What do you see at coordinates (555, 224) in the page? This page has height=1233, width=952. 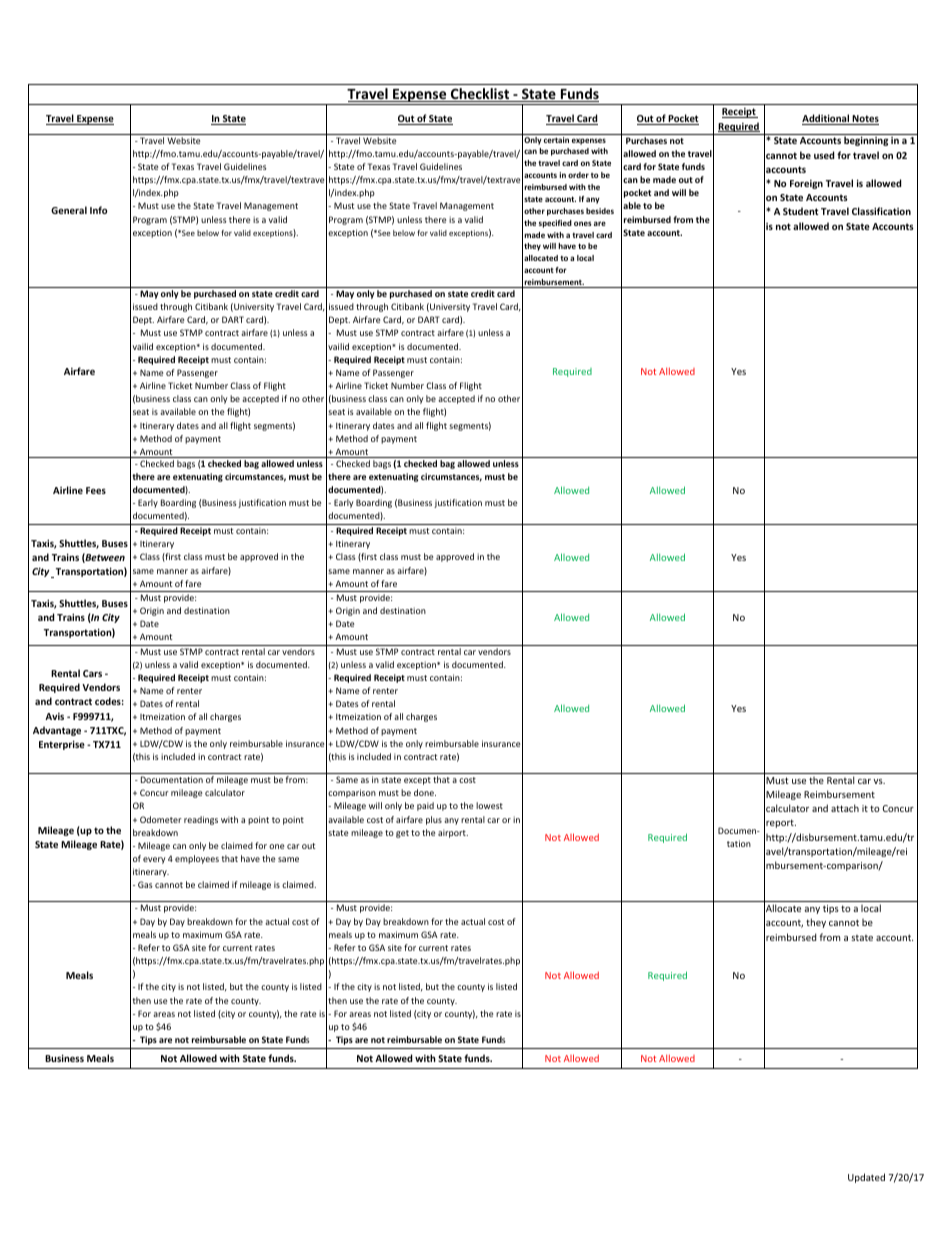 I see `specified` at bounding box center [555, 224].
